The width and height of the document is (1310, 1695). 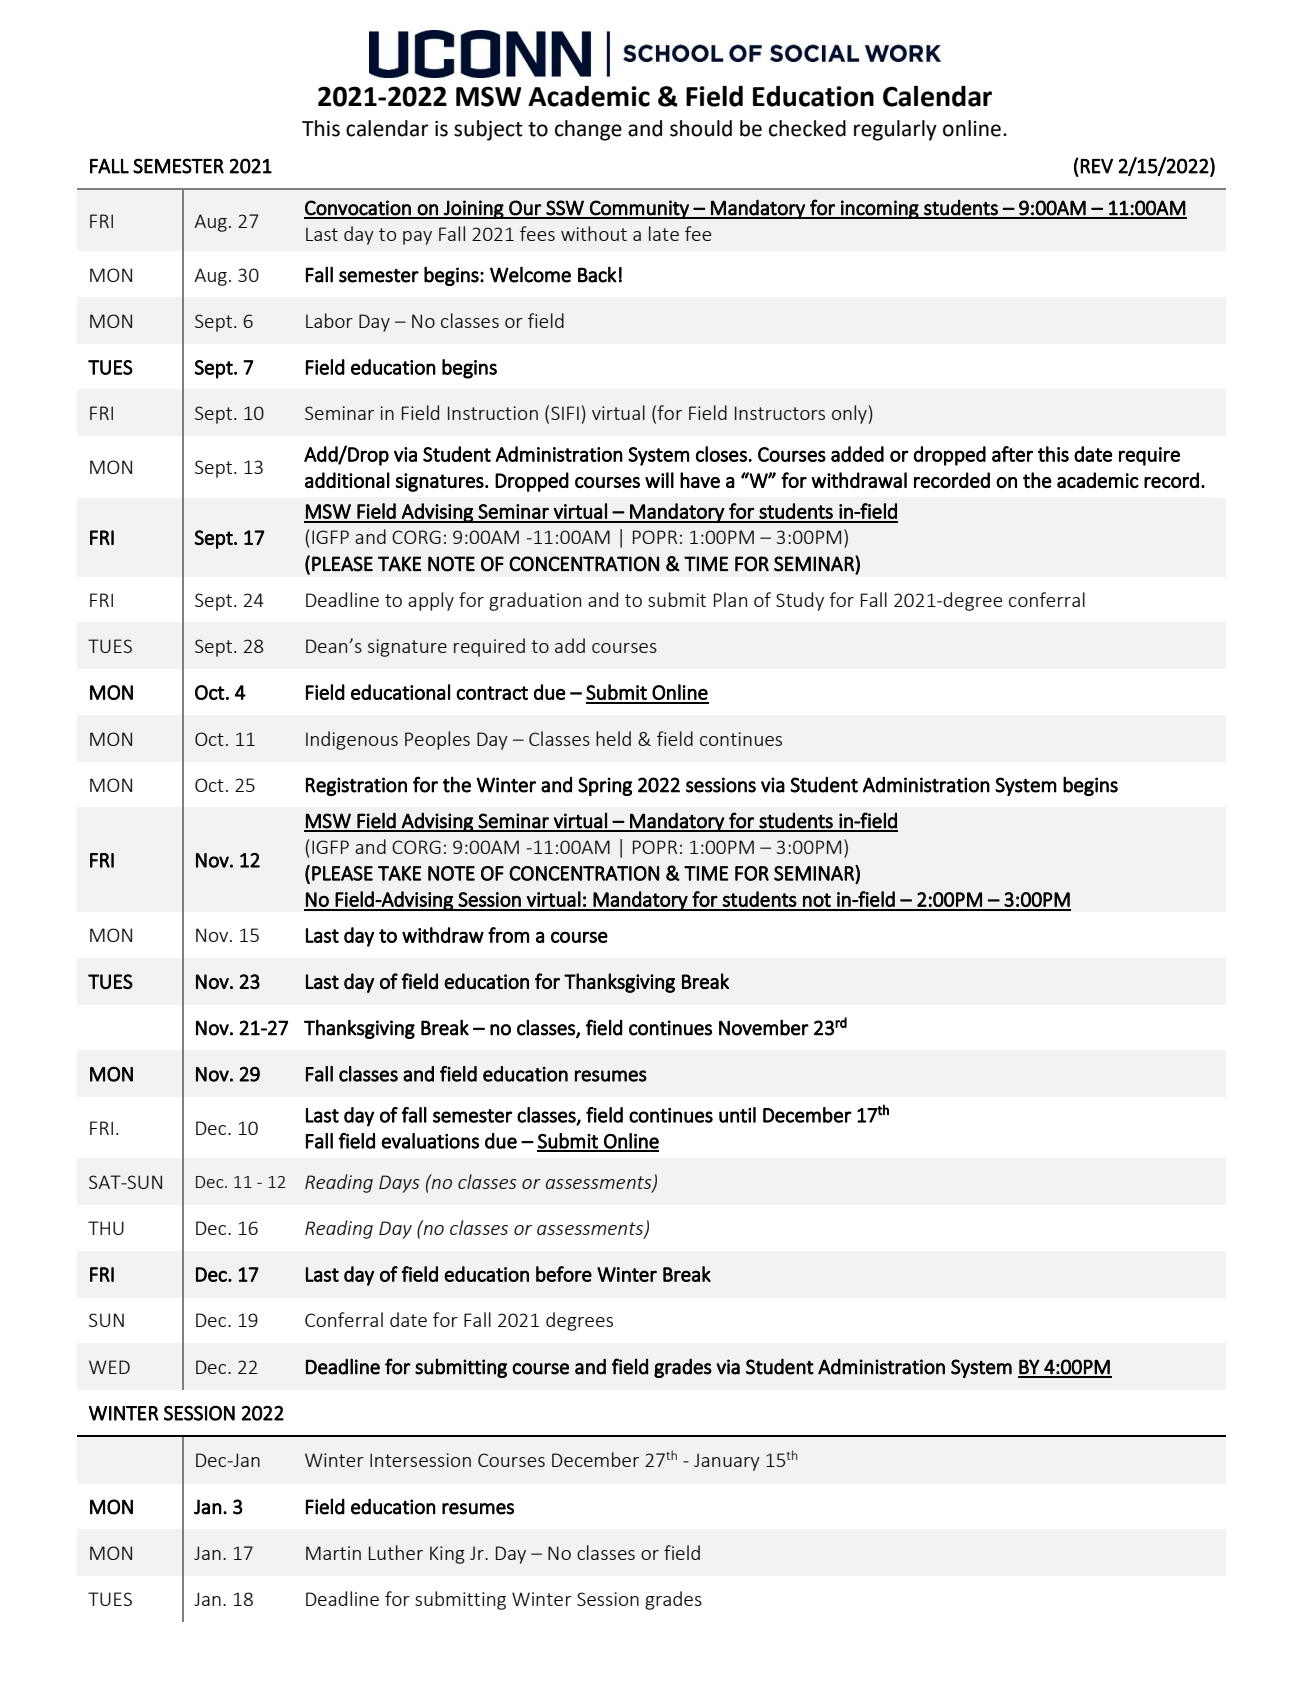 What do you see at coordinates (564, 1274) in the document?
I see `before` at bounding box center [564, 1274].
